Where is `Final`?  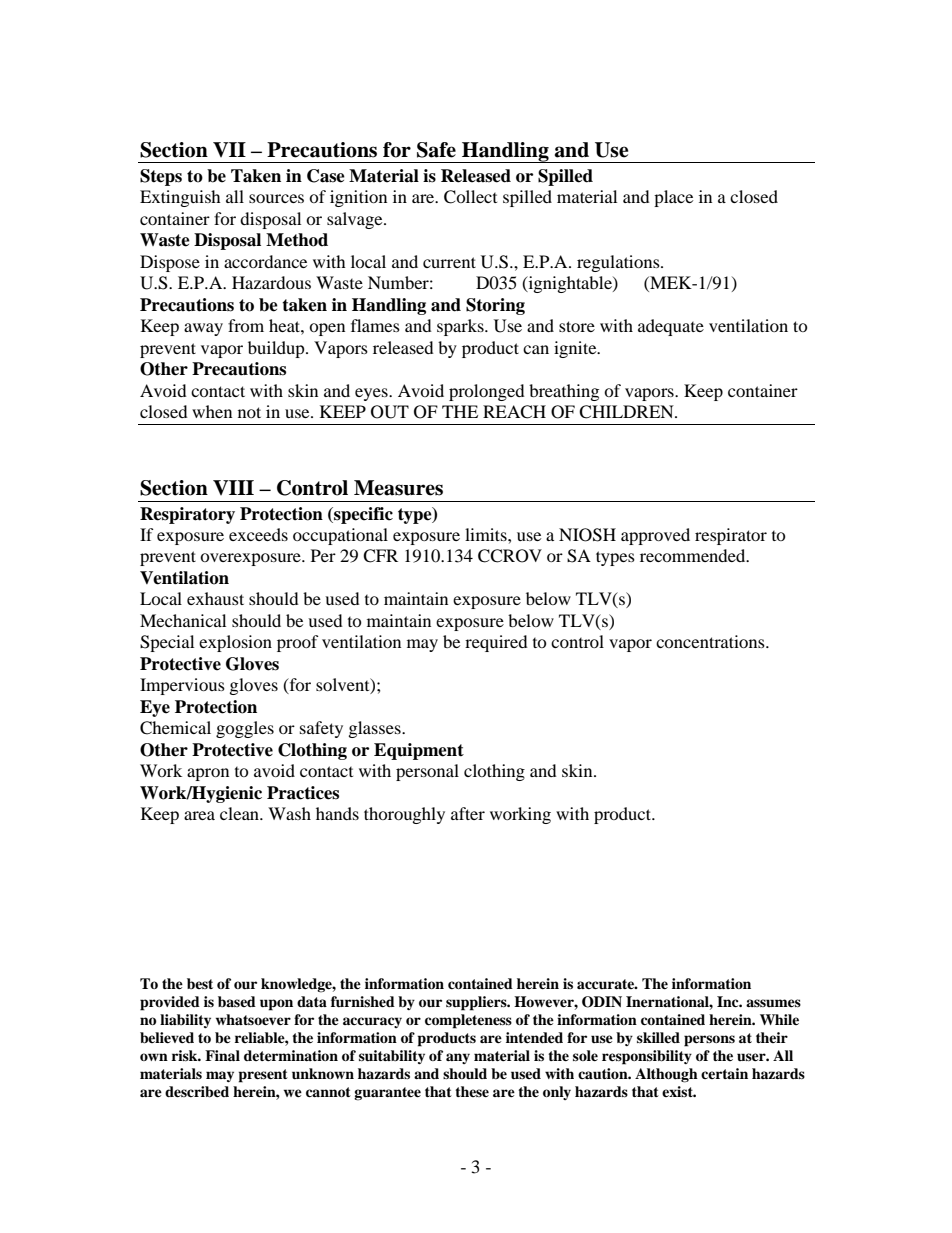 Final is located at coordinates (222, 1055).
